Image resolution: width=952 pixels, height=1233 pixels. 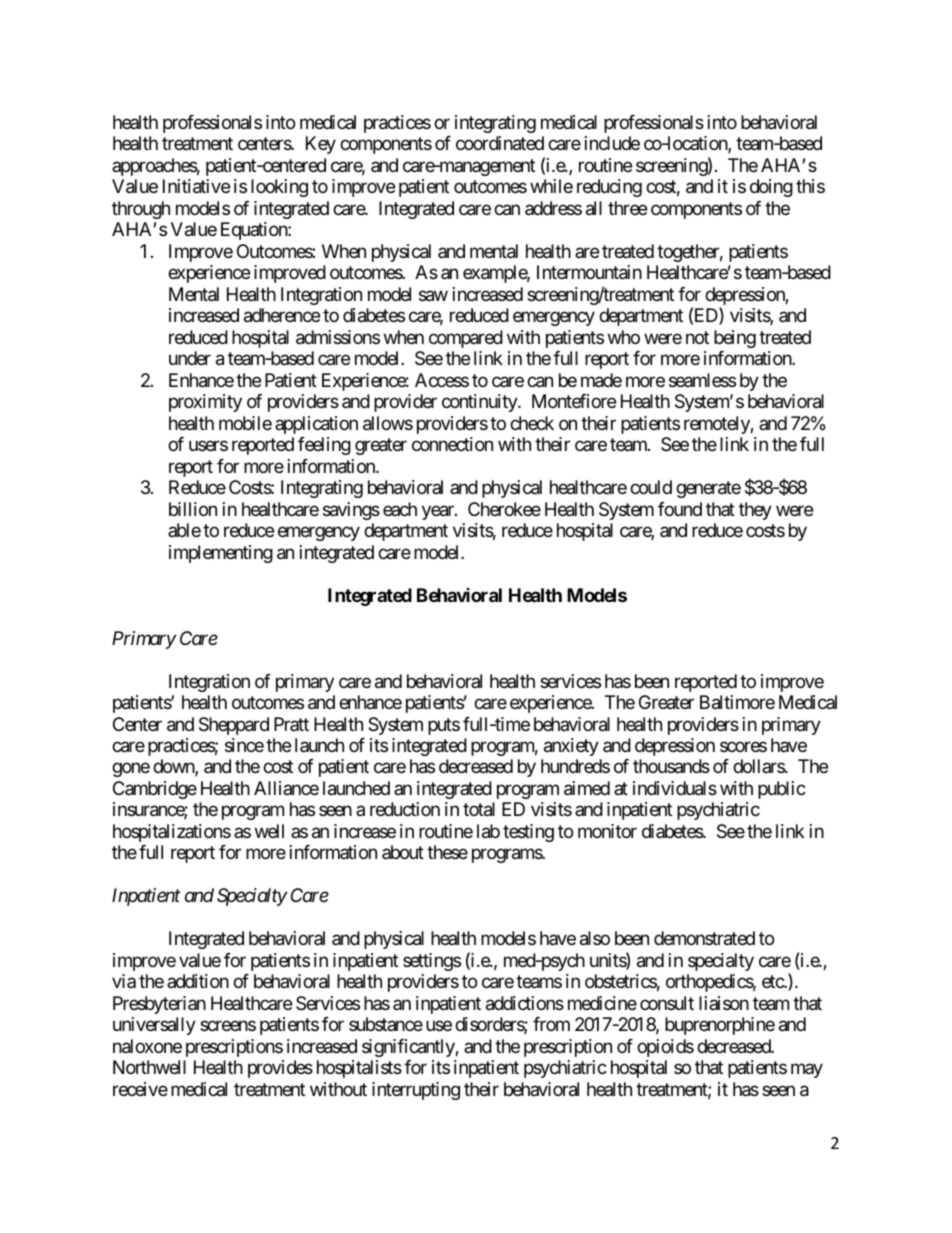 What do you see at coordinates (439, 512) in the screenshot?
I see `year` at bounding box center [439, 512].
